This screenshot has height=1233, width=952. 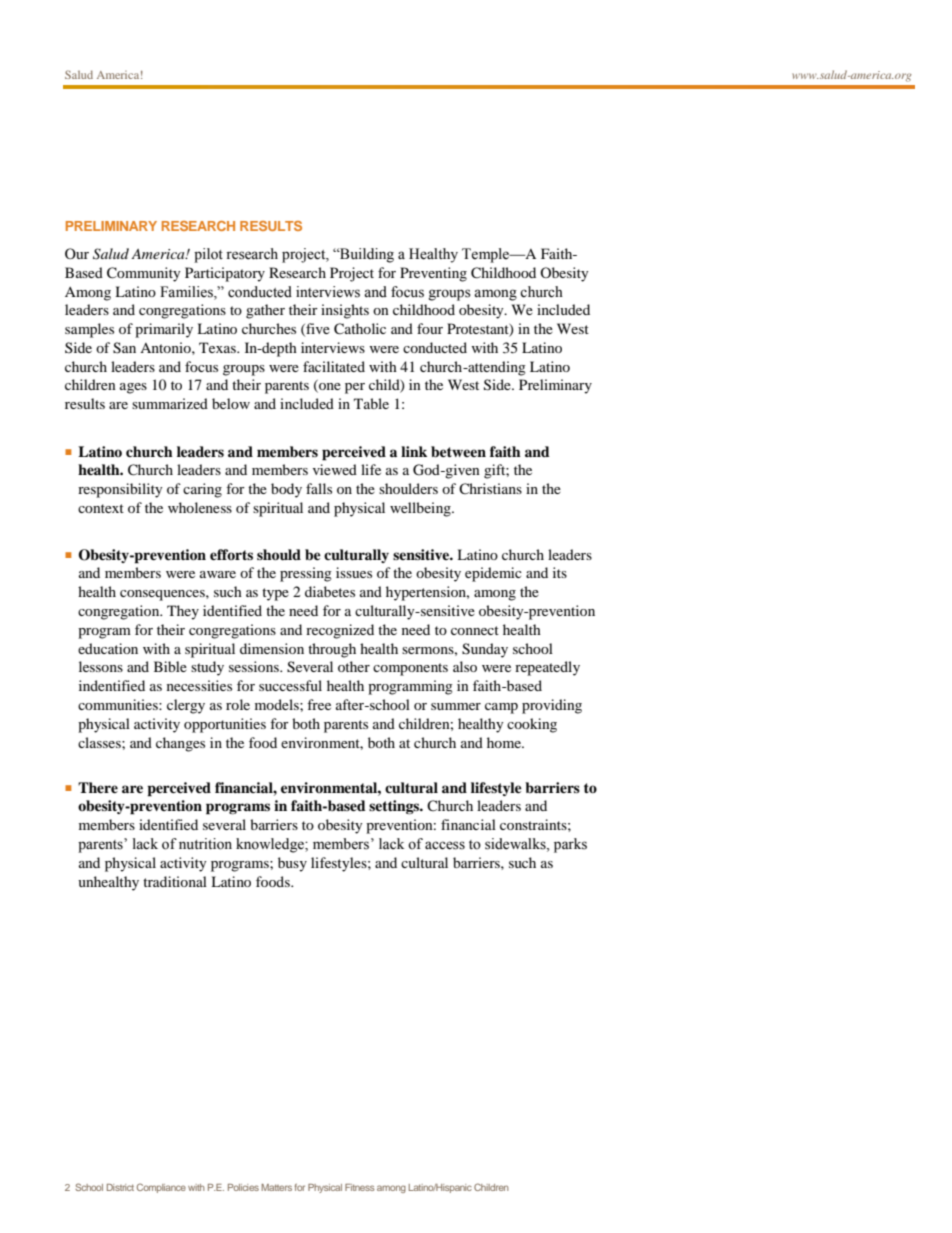 What do you see at coordinates (340, 631) in the screenshot?
I see `recognized` at bounding box center [340, 631].
